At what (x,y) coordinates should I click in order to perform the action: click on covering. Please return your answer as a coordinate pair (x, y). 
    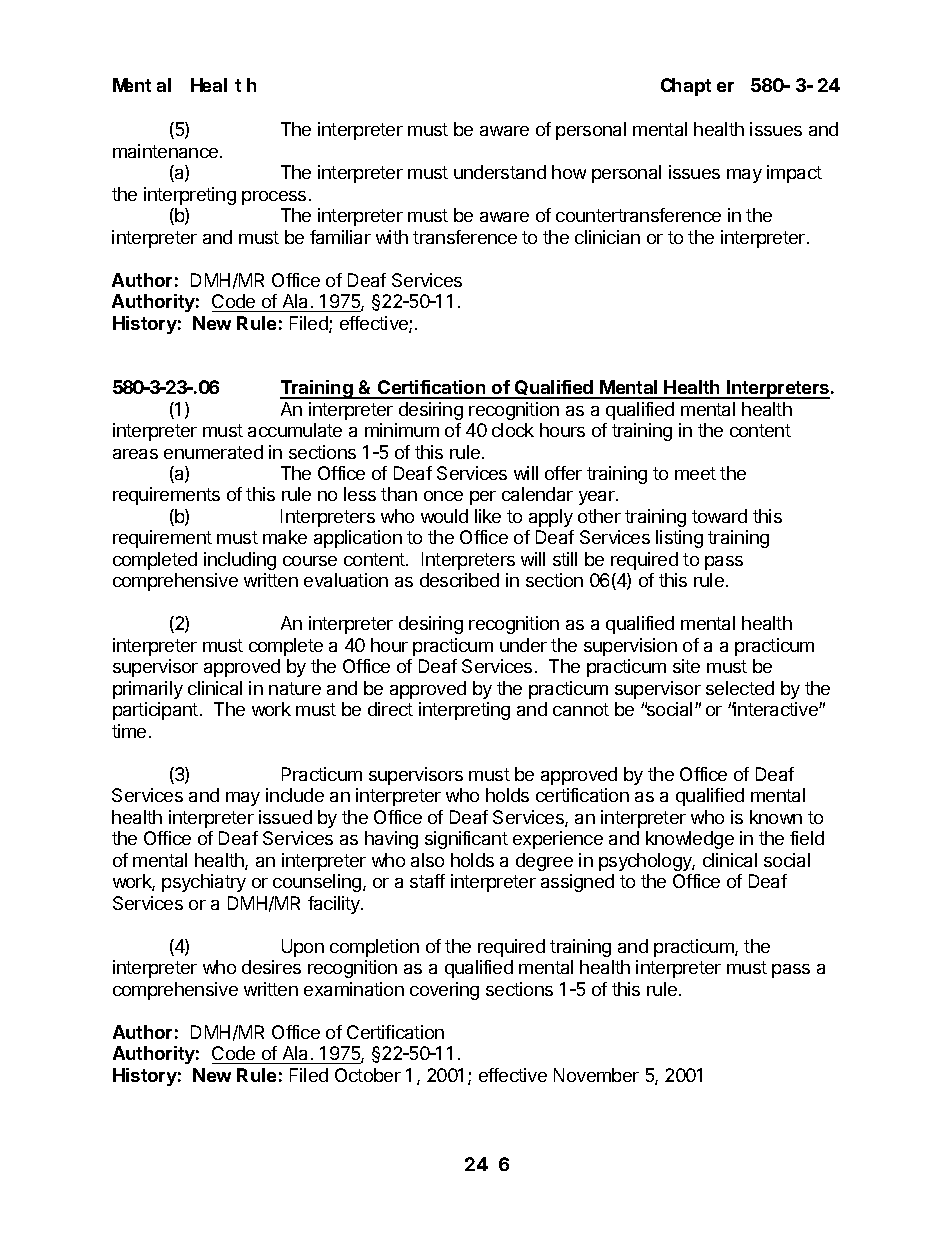
    Looking at the image, I should click on (444, 991).
